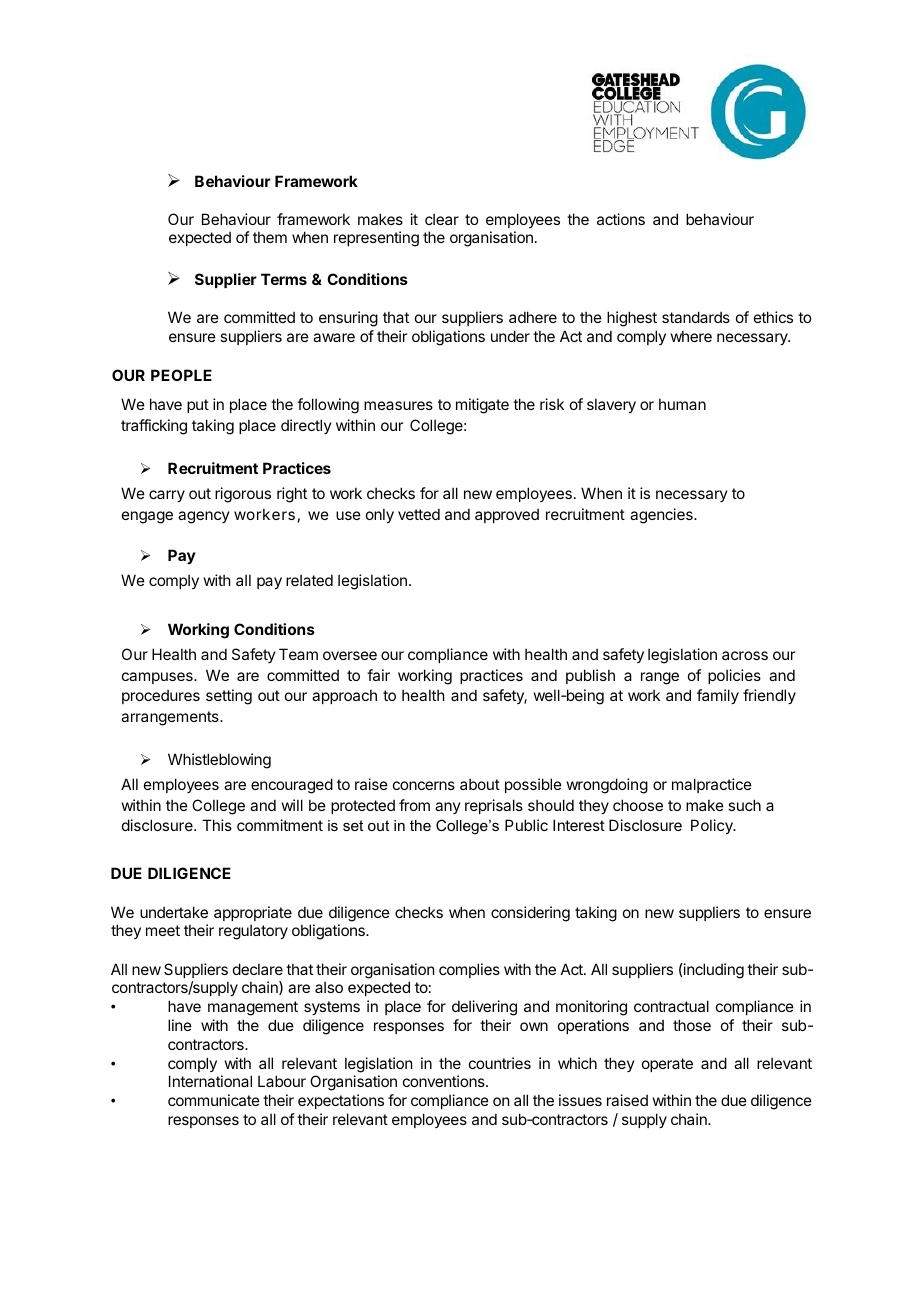 The height and width of the page is (1308, 924). Describe the element at coordinates (448, 808) in the page. I see `any` at that location.
